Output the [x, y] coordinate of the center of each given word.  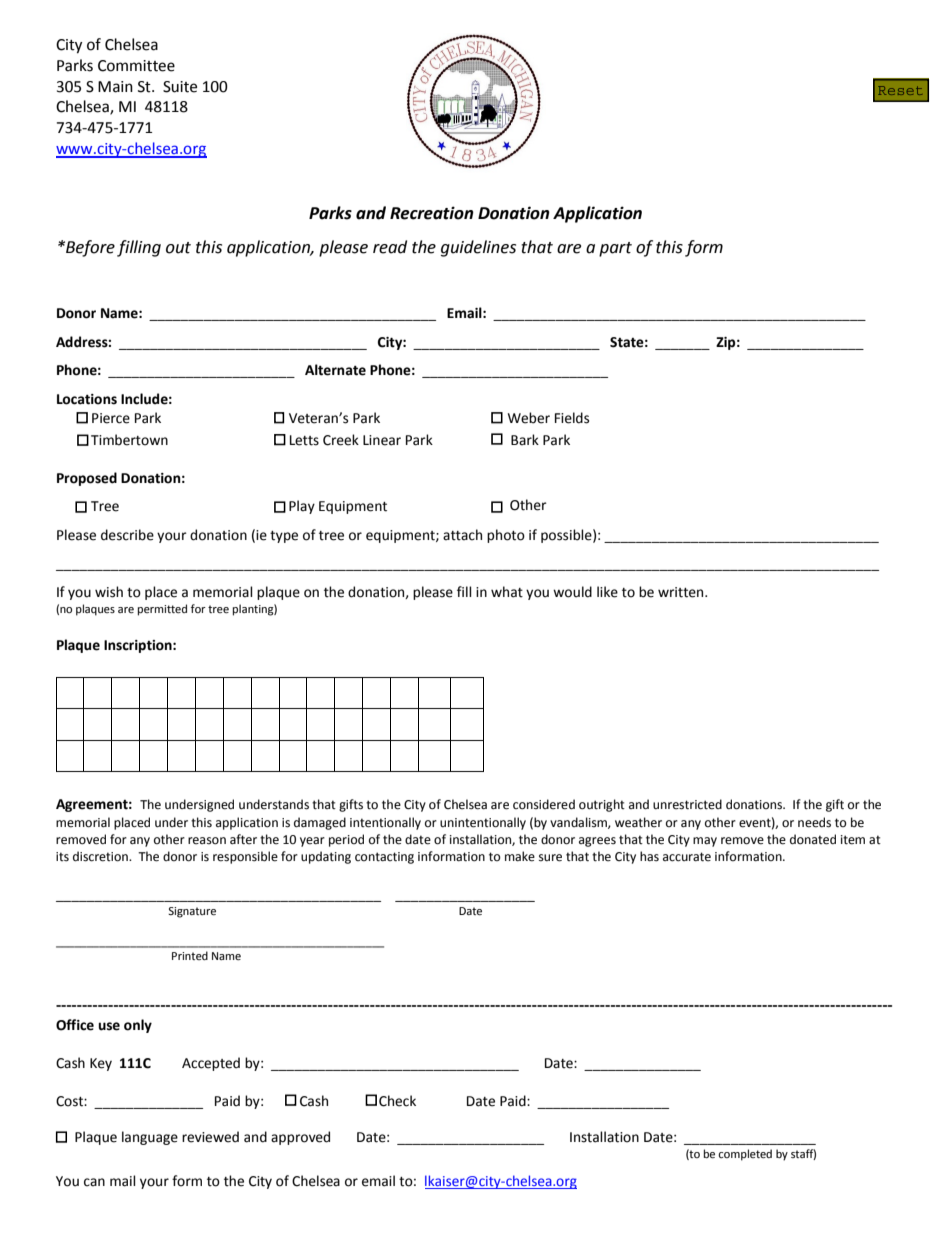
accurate [687, 857]
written [682, 592]
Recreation [432, 213]
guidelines [478, 248]
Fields [572, 418]
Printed [190, 955]
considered [544, 804]
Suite [180, 87]
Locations [87, 399]
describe [127, 535]
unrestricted [687, 804]
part [615, 249]
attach [462, 535]
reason [207, 841]
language [150, 1138]
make [520, 856]
